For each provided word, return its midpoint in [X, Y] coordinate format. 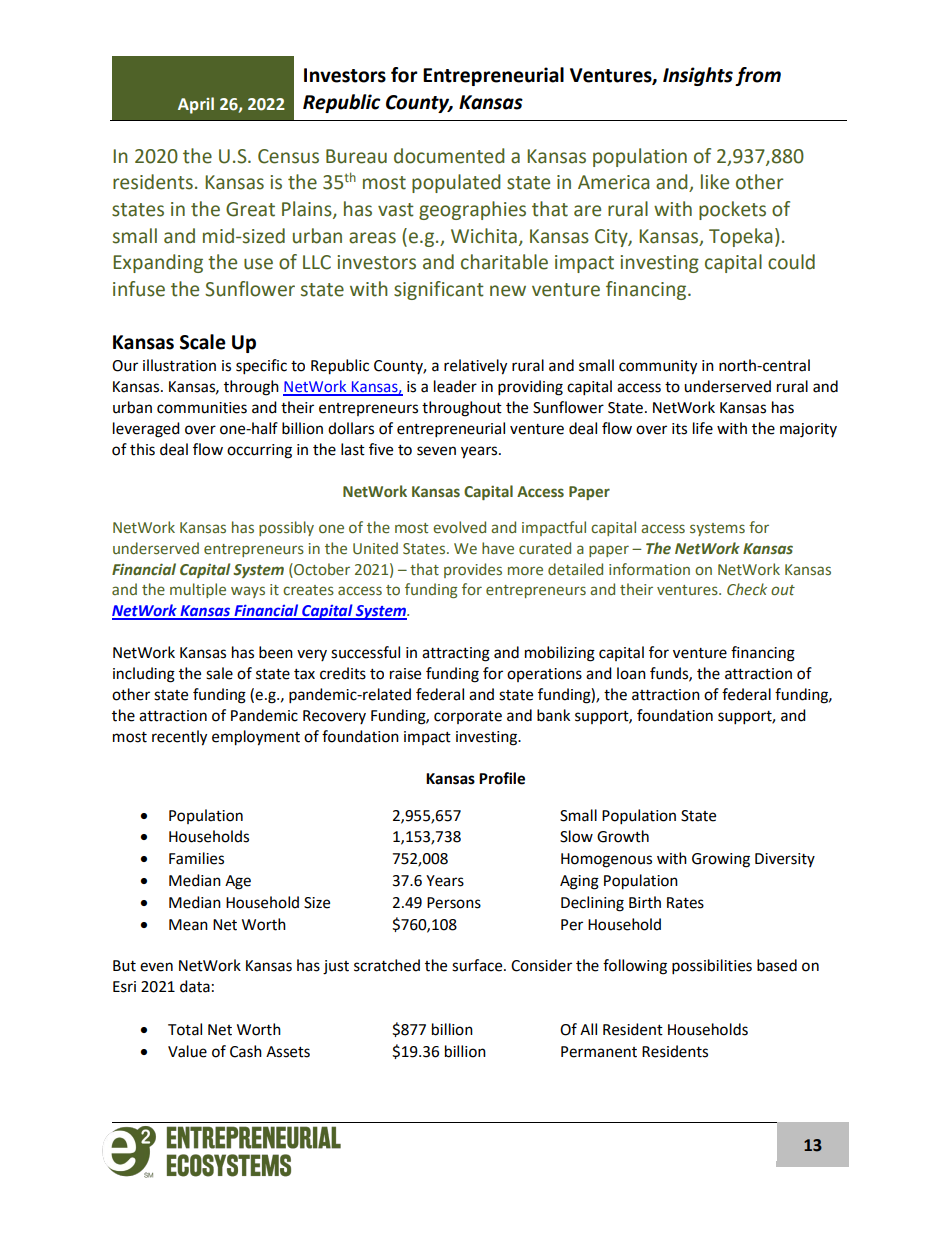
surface [478, 965]
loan [631, 673]
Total [185, 1029]
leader [455, 386]
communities [202, 408]
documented [449, 156]
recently [179, 738]
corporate [468, 717]
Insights [698, 76]
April [196, 105]
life [703, 428]
